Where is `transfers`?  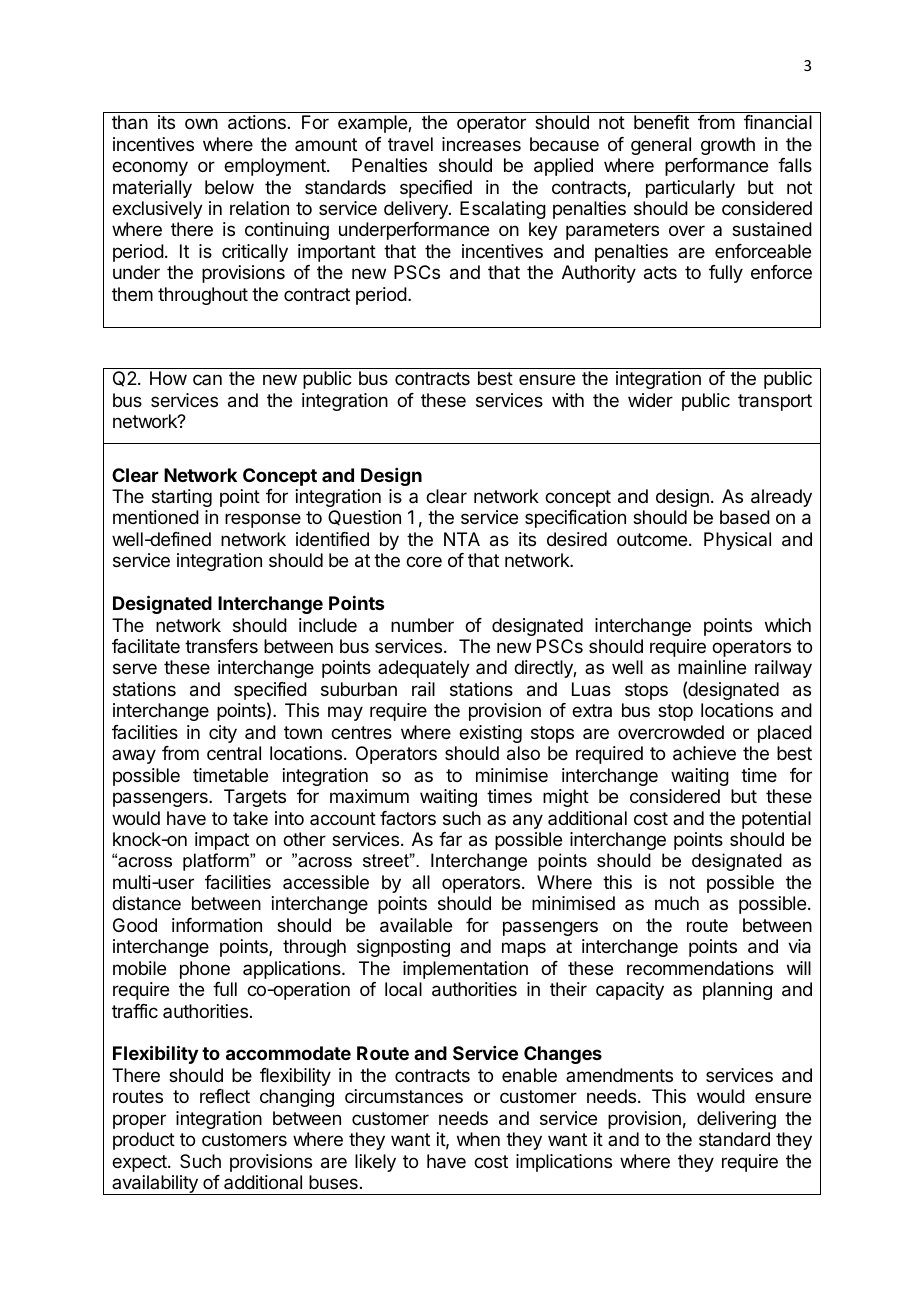 transfers is located at coordinates (221, 646).
